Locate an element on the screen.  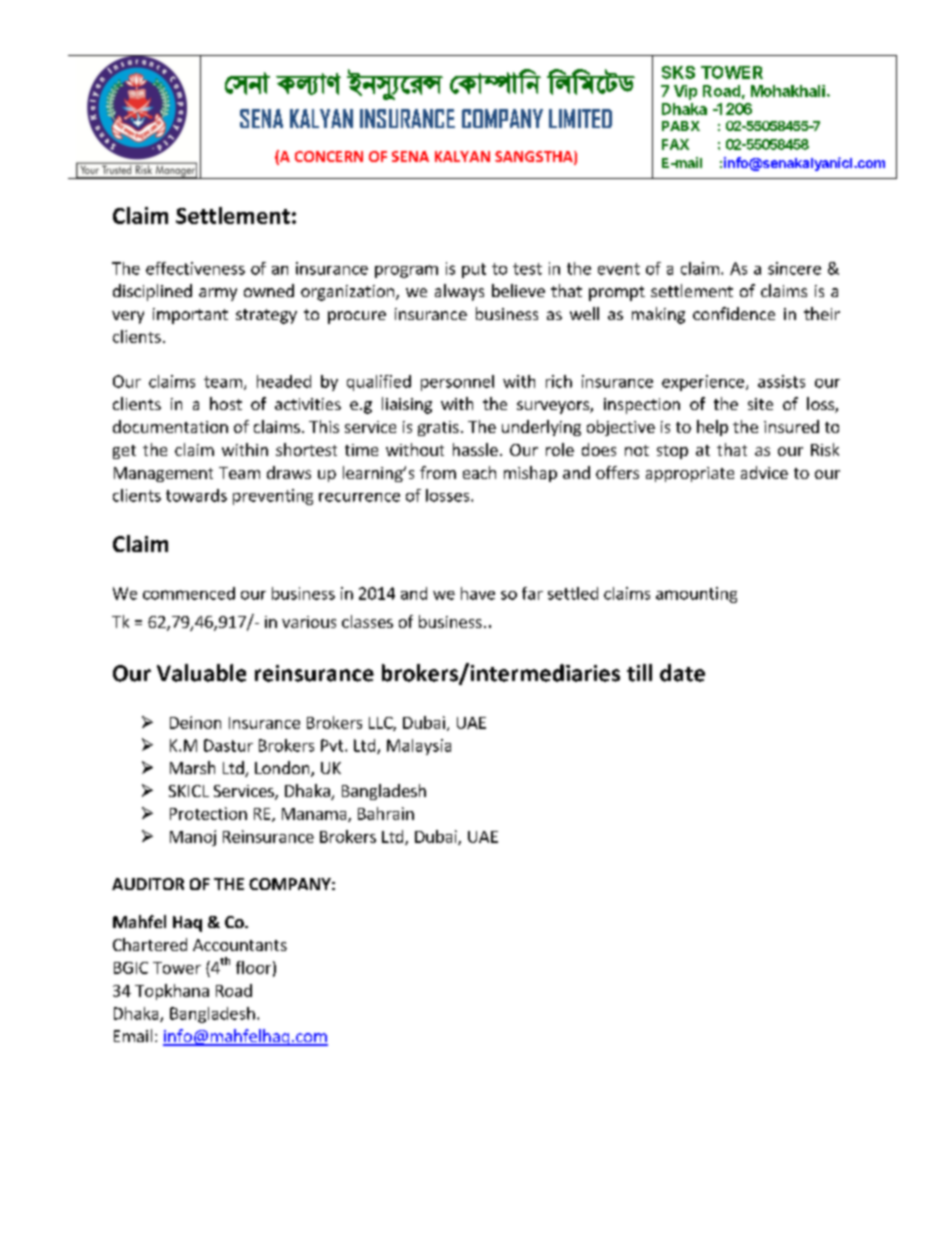
towards is located at coordinates (196, 495).
